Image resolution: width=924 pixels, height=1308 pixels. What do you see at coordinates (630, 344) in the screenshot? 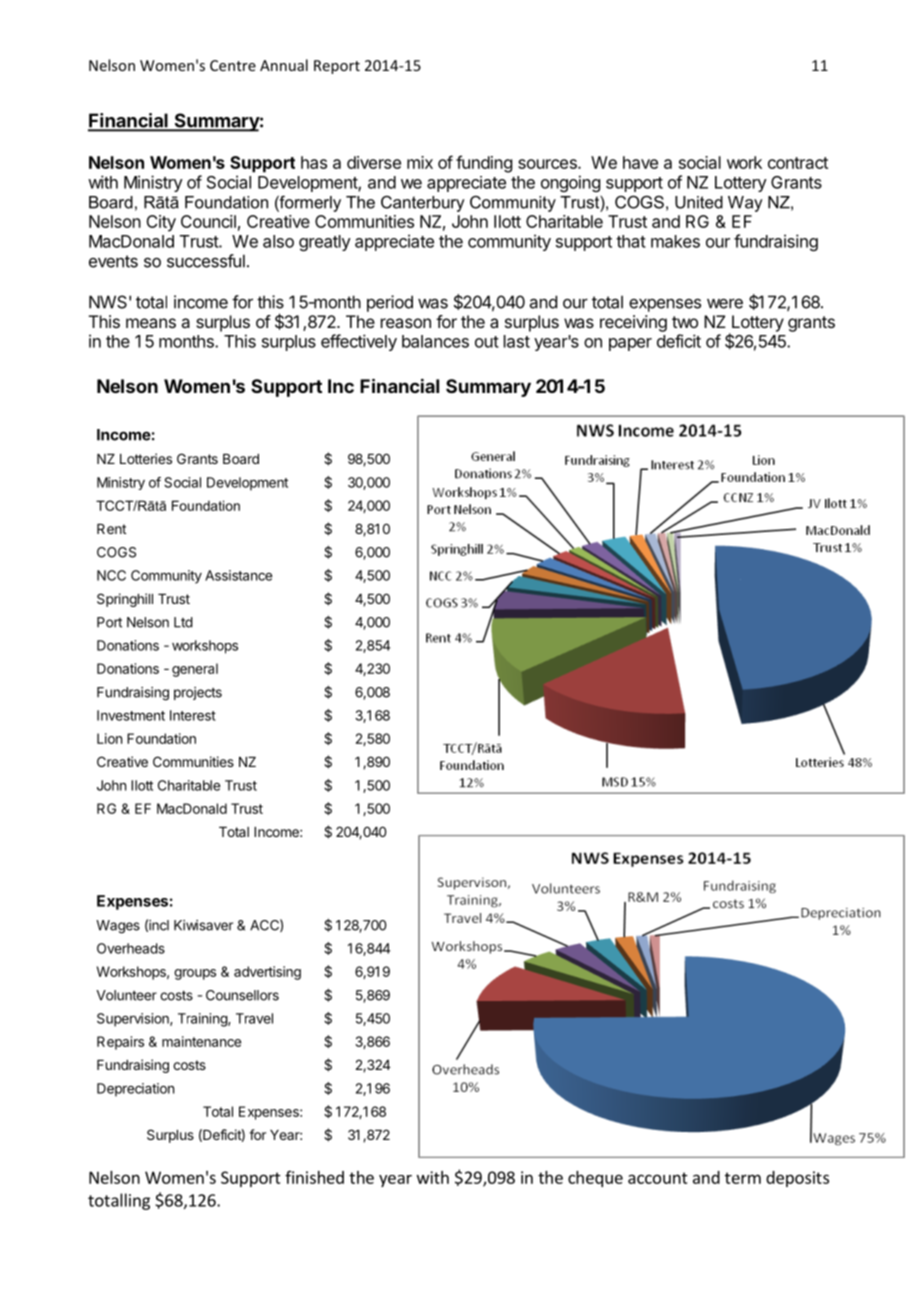
I see `paper` at bounding box center [630, 344].
